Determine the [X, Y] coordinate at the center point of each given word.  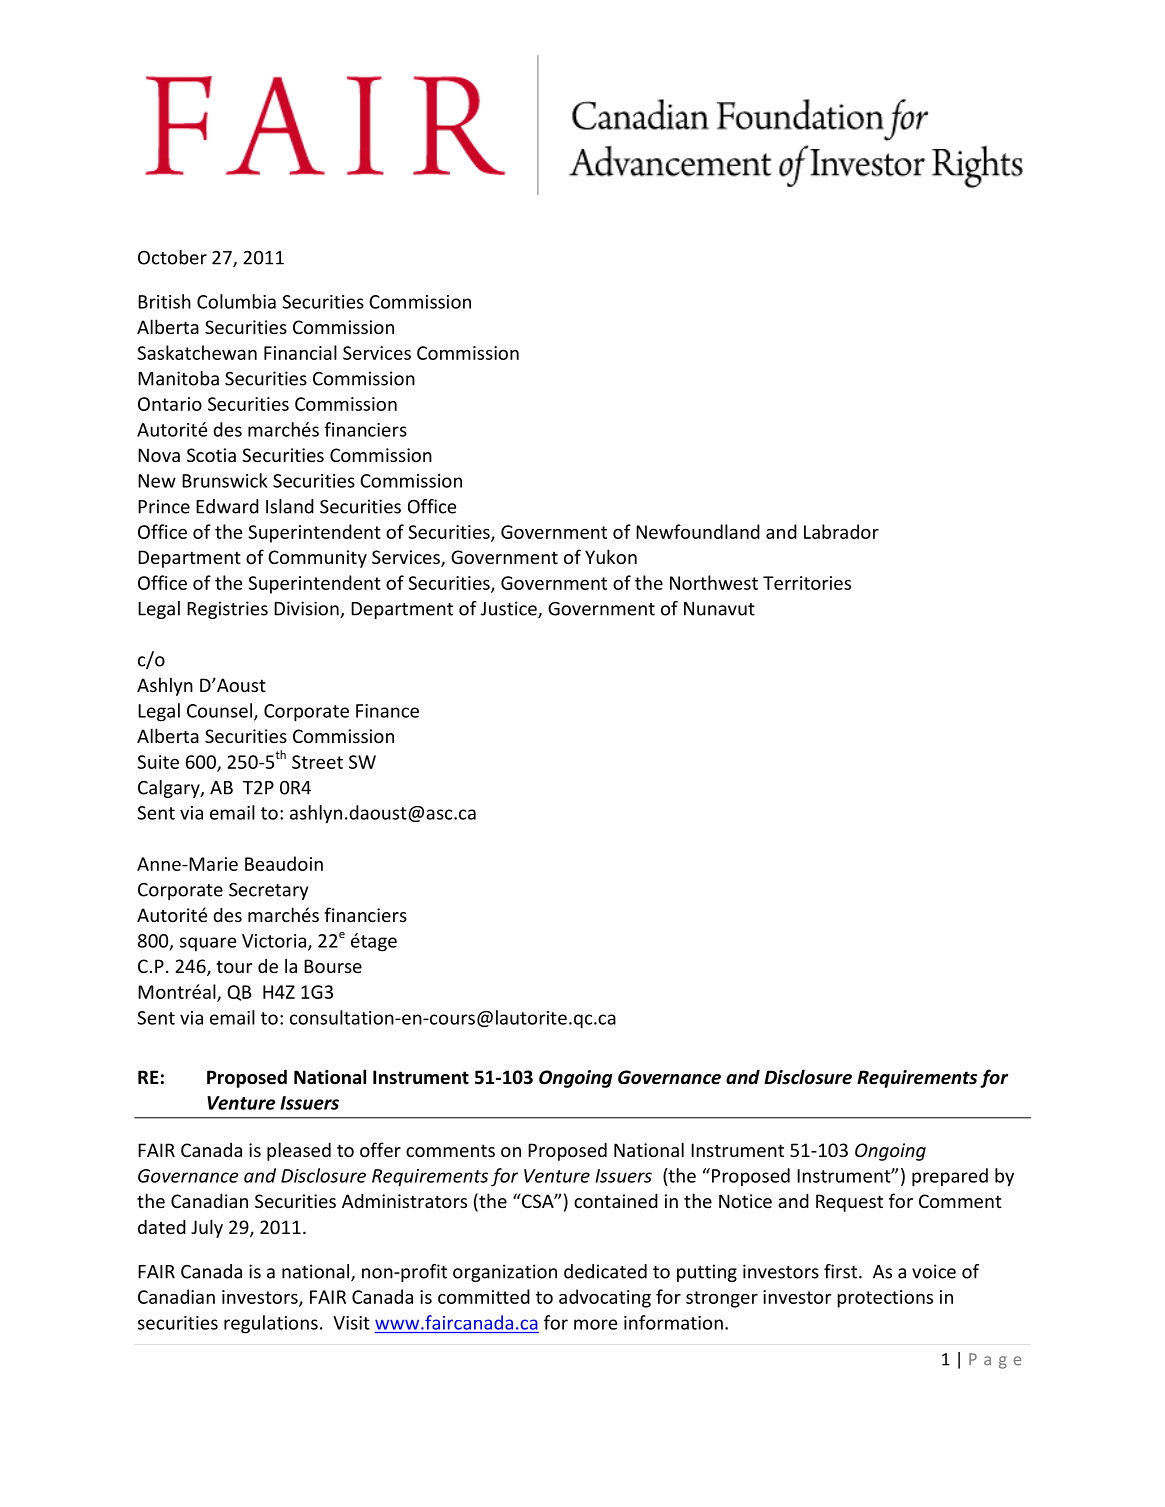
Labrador [841, 531]
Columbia [236, 301]
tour [234, 966]
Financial [300, 352]
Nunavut [719, 609]
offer [380, 1149]
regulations [271, 1324]
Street [317, 762]
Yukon [611, 556]
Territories [807, 583]
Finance [387, 711]
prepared [950, 1177]
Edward [227, 506]
